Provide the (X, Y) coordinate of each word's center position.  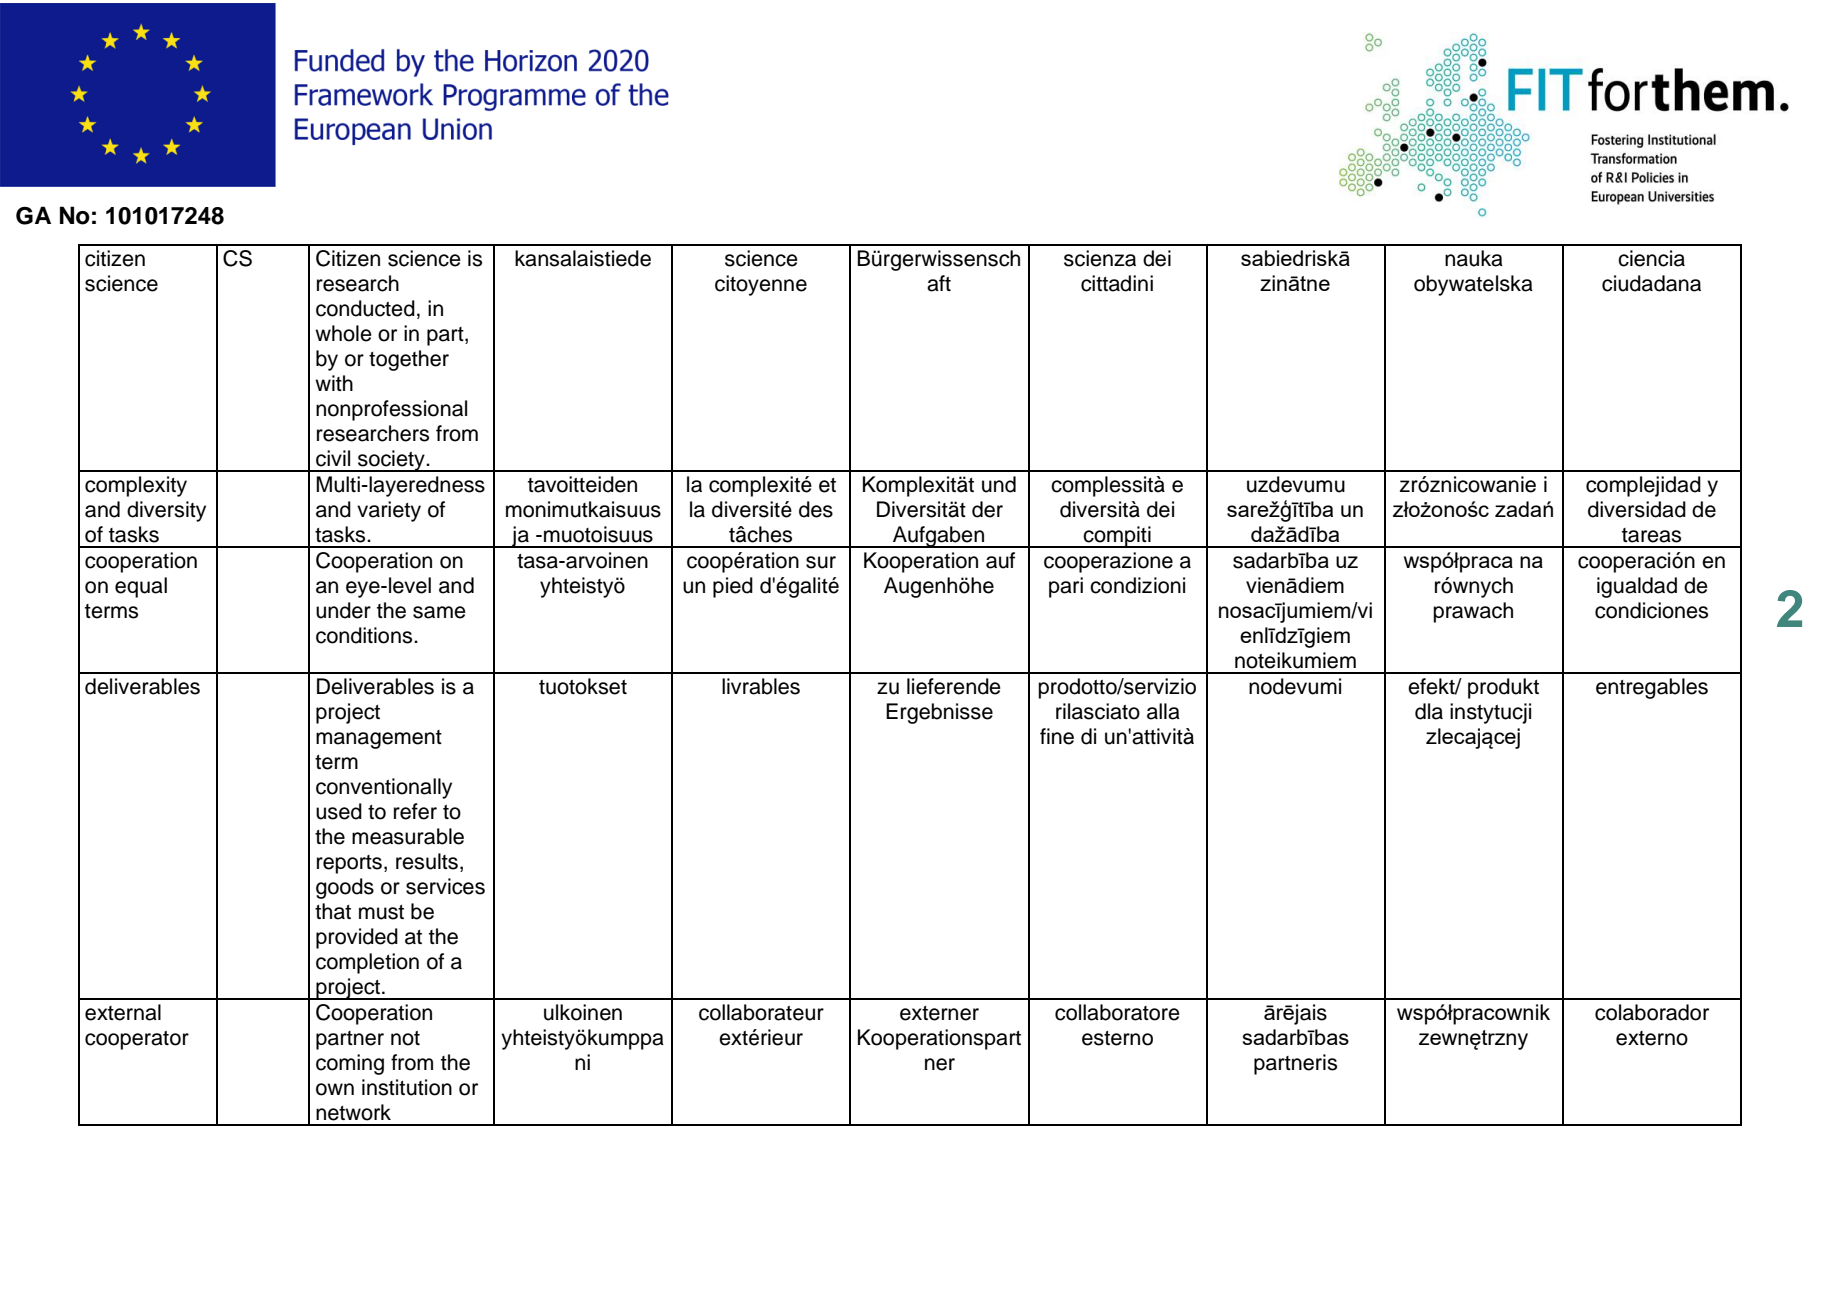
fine (1057, 736)
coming (350, 1064)
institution (407, 1087)
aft (939, 283)
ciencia (1651, 258)
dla (1429, 711)
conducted (365, 308)
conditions (365, 635)
